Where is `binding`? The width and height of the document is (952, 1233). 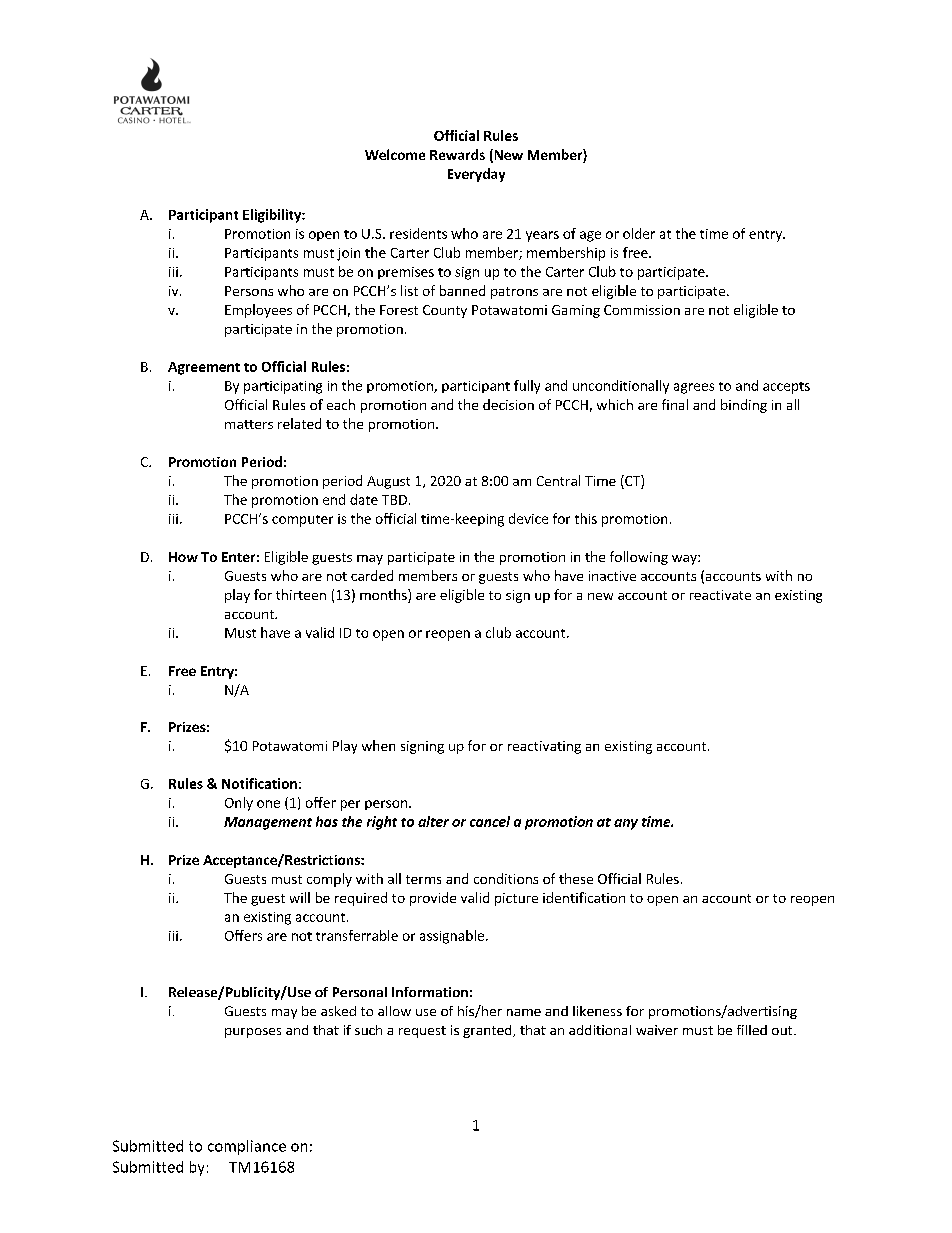 binding is located at coordinates (744, 406).
